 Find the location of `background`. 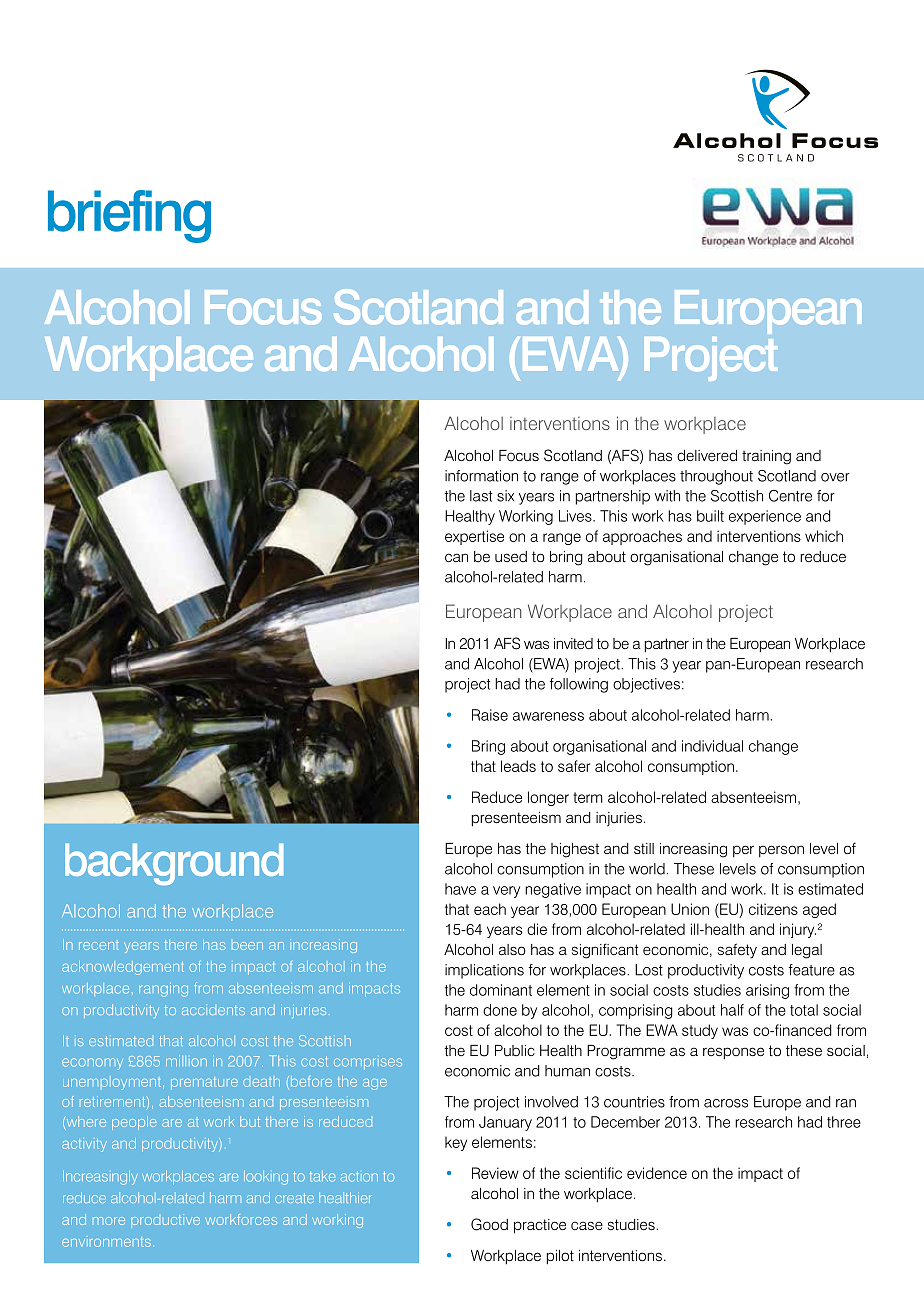

background is located at coordinates (174, 864).
